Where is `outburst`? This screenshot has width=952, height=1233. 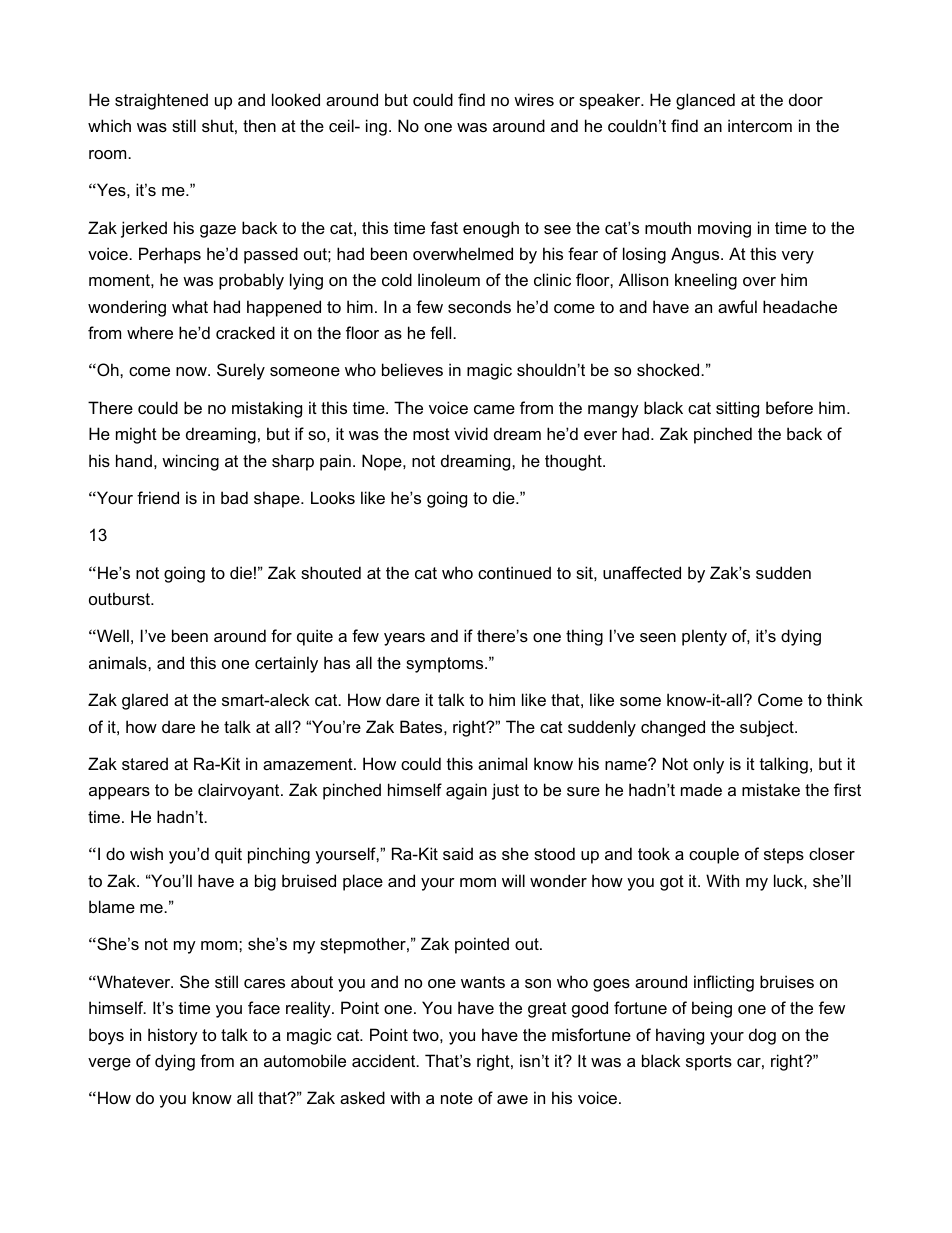 outburst is located at coordinates (121, 598).
